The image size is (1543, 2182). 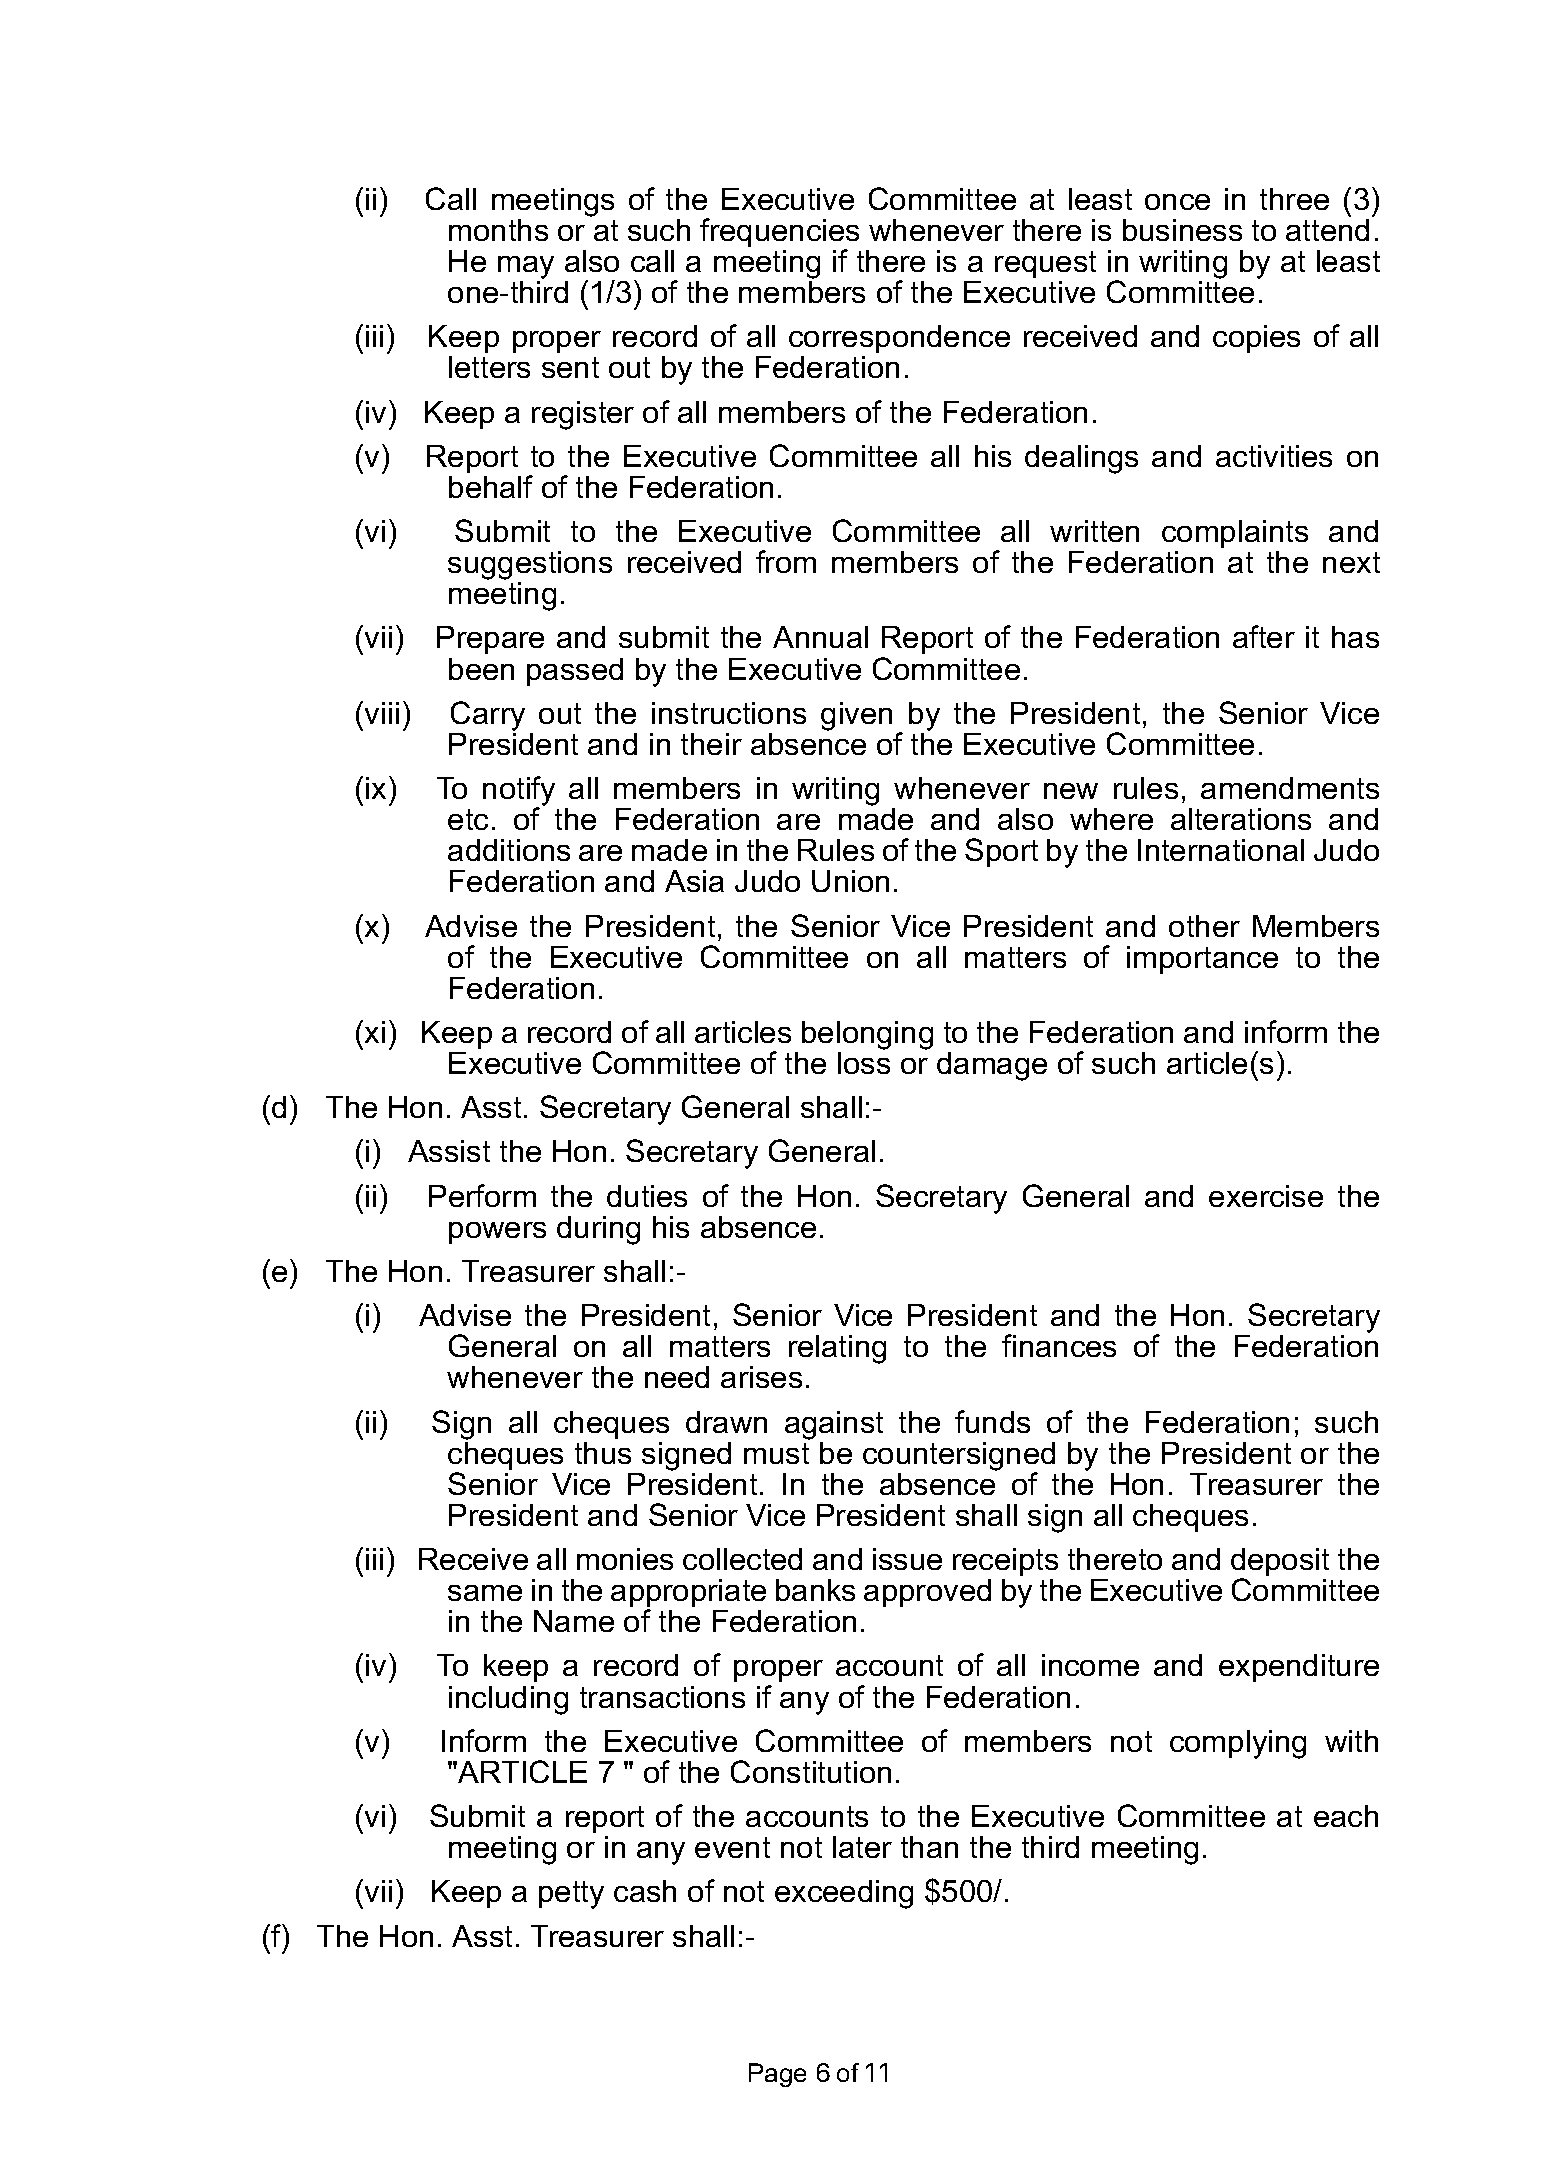 What do you see at coordinates (1241, 819) in the document?
I see `alterations` at bounding box center [1241, 819].
